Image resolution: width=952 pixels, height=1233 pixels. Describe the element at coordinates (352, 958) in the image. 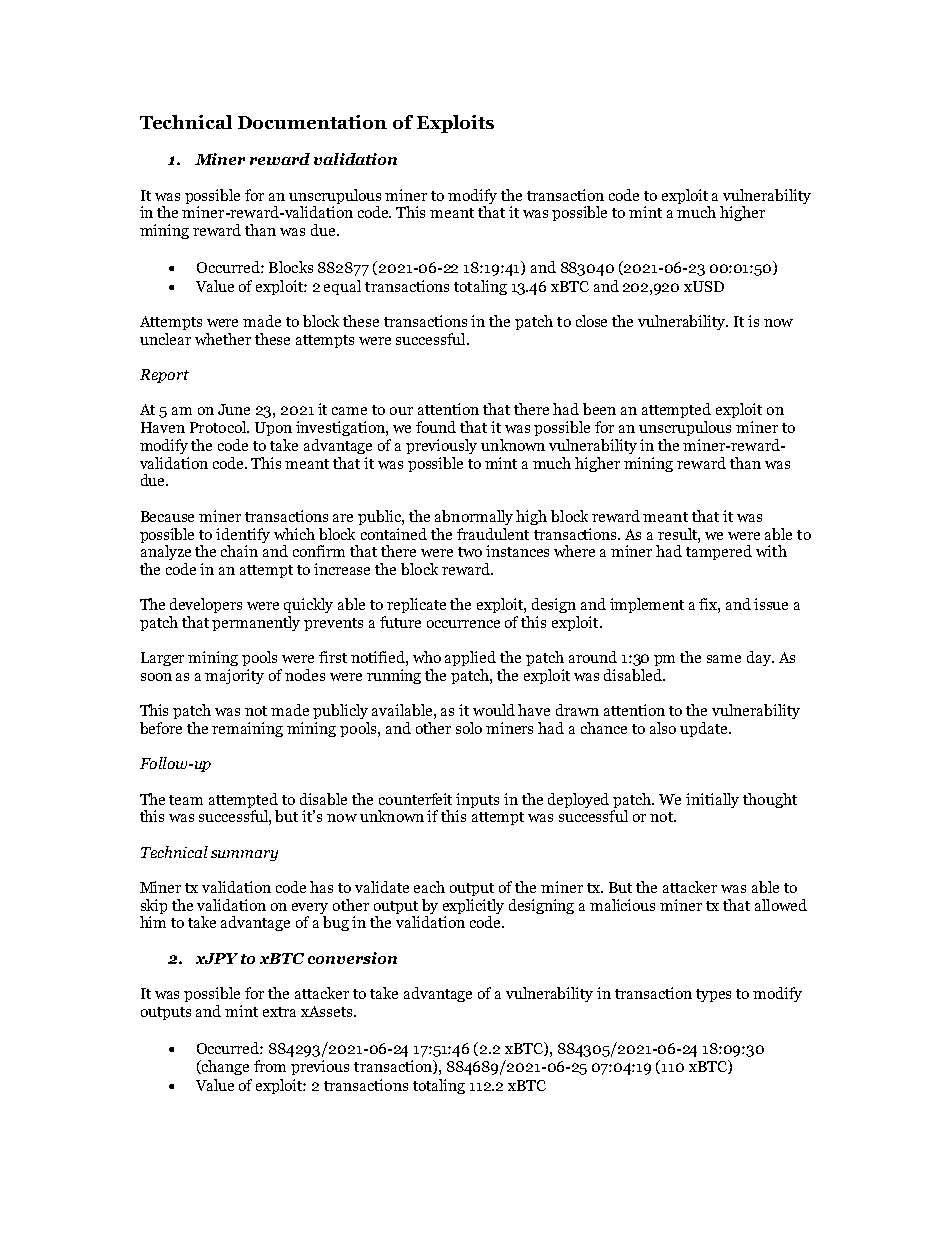

I see `conversion` at that location.
